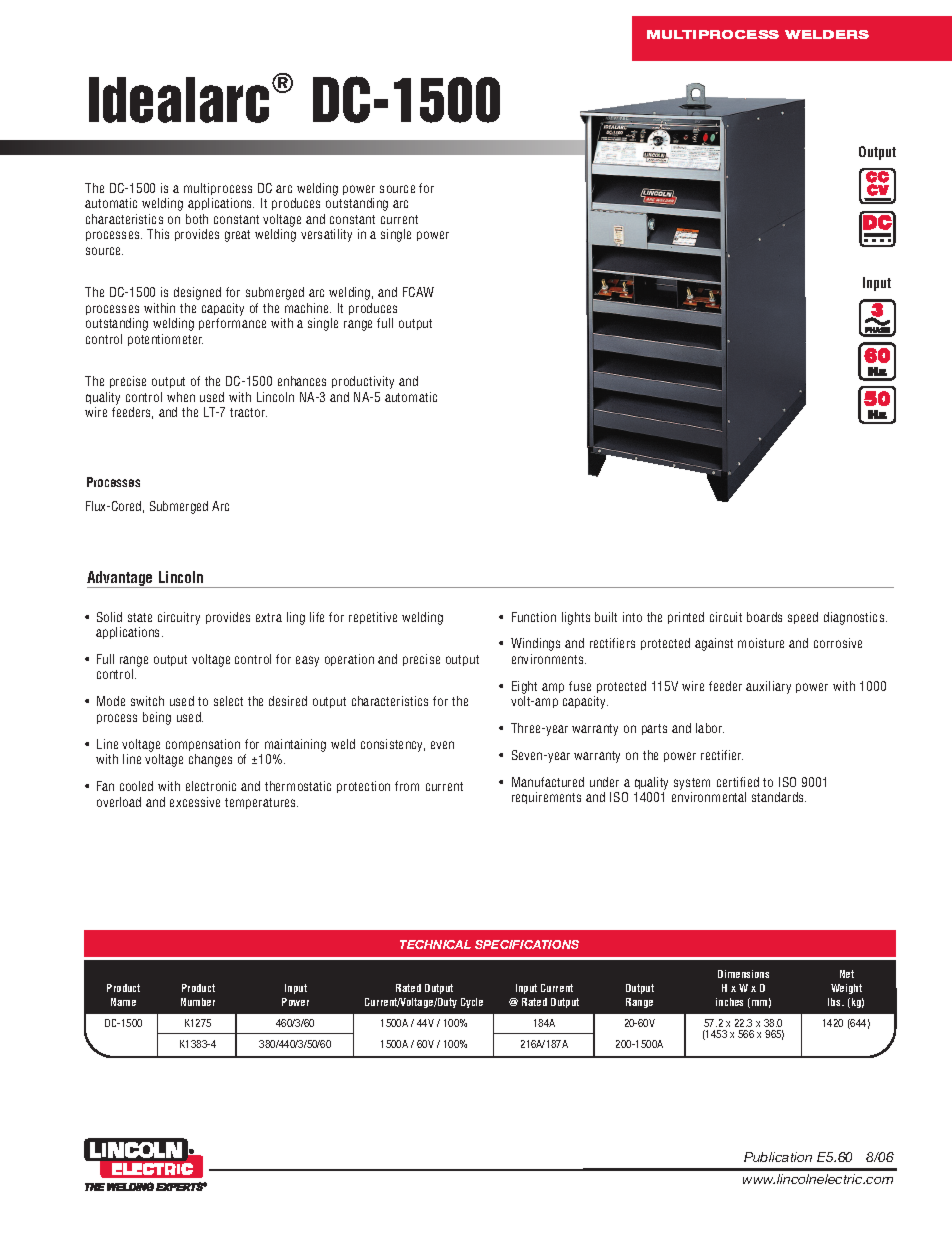 The width and height of the document is (952, 1233). What do you see at coordinates (198, 1002) in the document?
I see `Number` at bounding box center [198, 1002].
